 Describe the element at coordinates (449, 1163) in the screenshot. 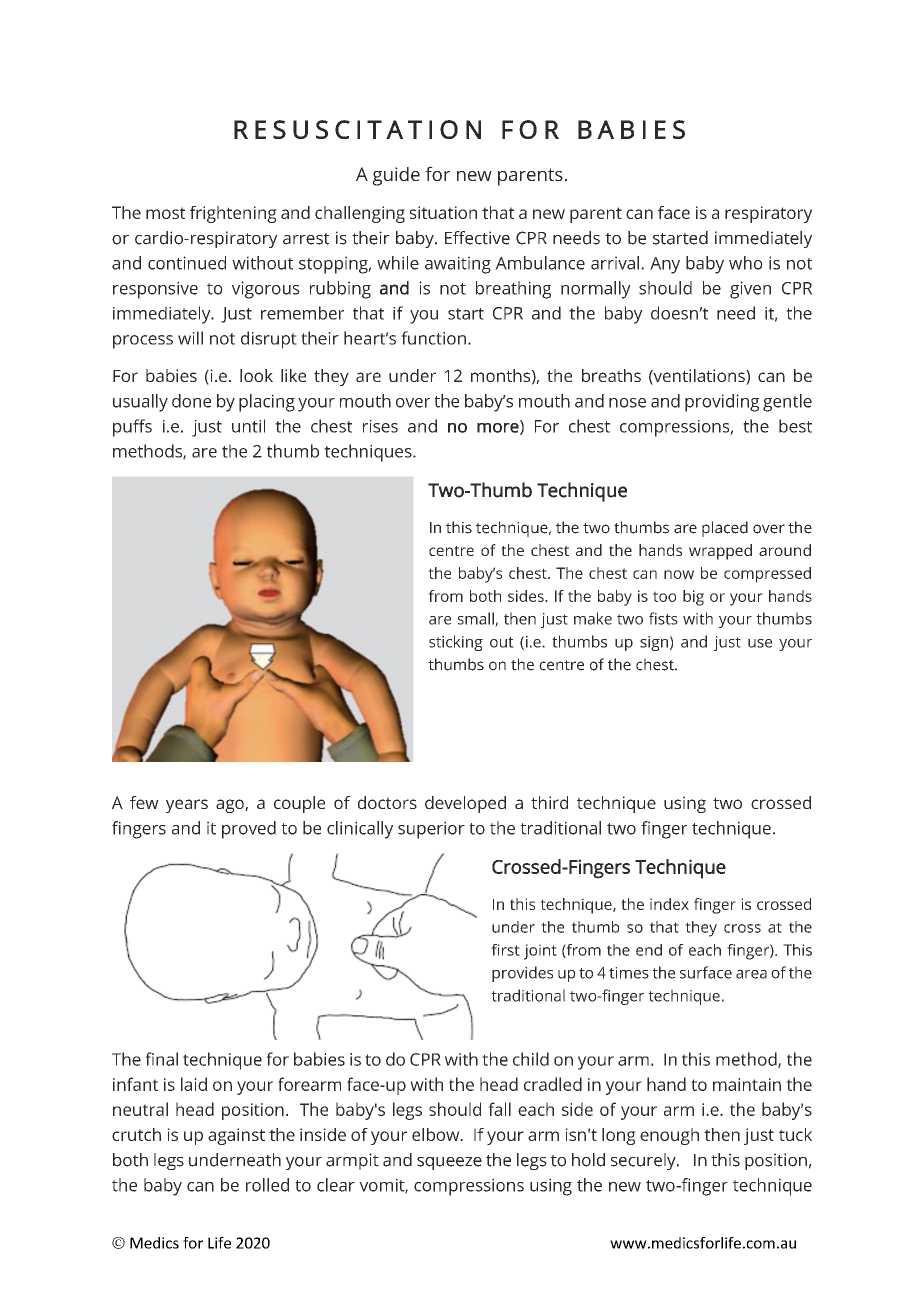

I see `squeeze` at that location.
